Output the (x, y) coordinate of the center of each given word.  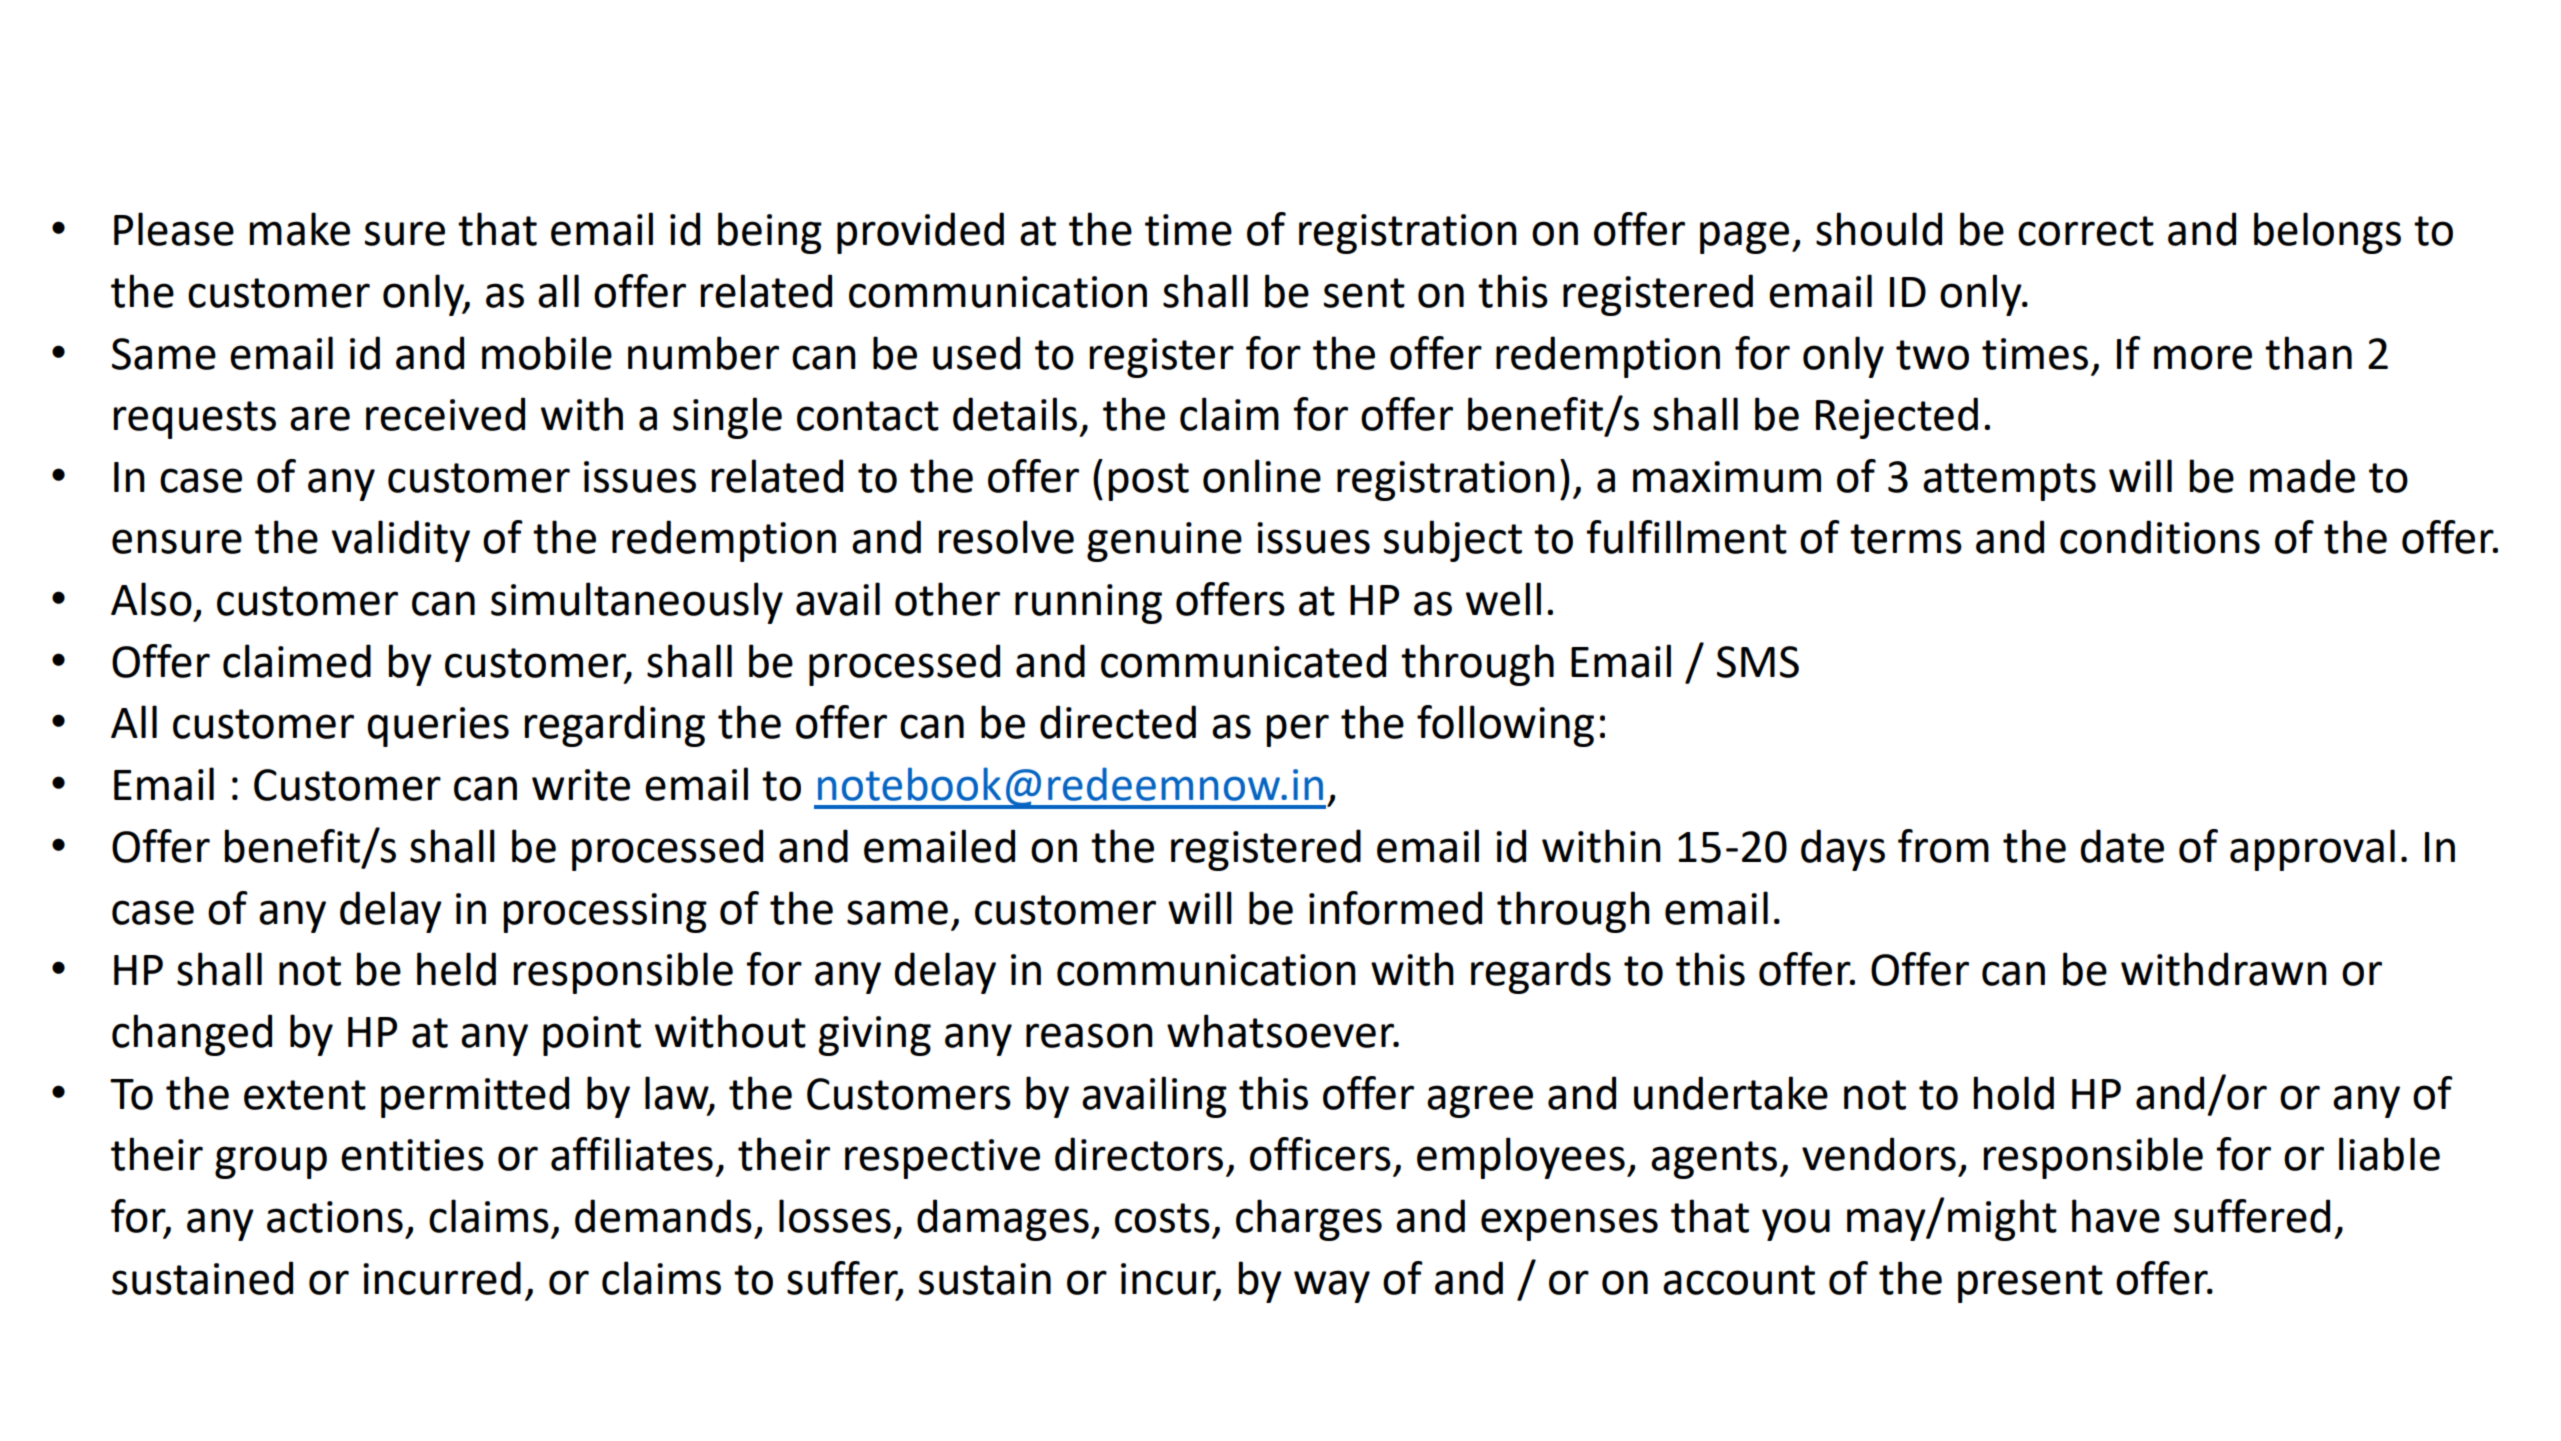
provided (920, 233)
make (300, 229)
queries (438, 727)
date (2122, 846)
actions (335, 1217)
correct (2086, 231)
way (1332, 1286)
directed (1118, 722)
